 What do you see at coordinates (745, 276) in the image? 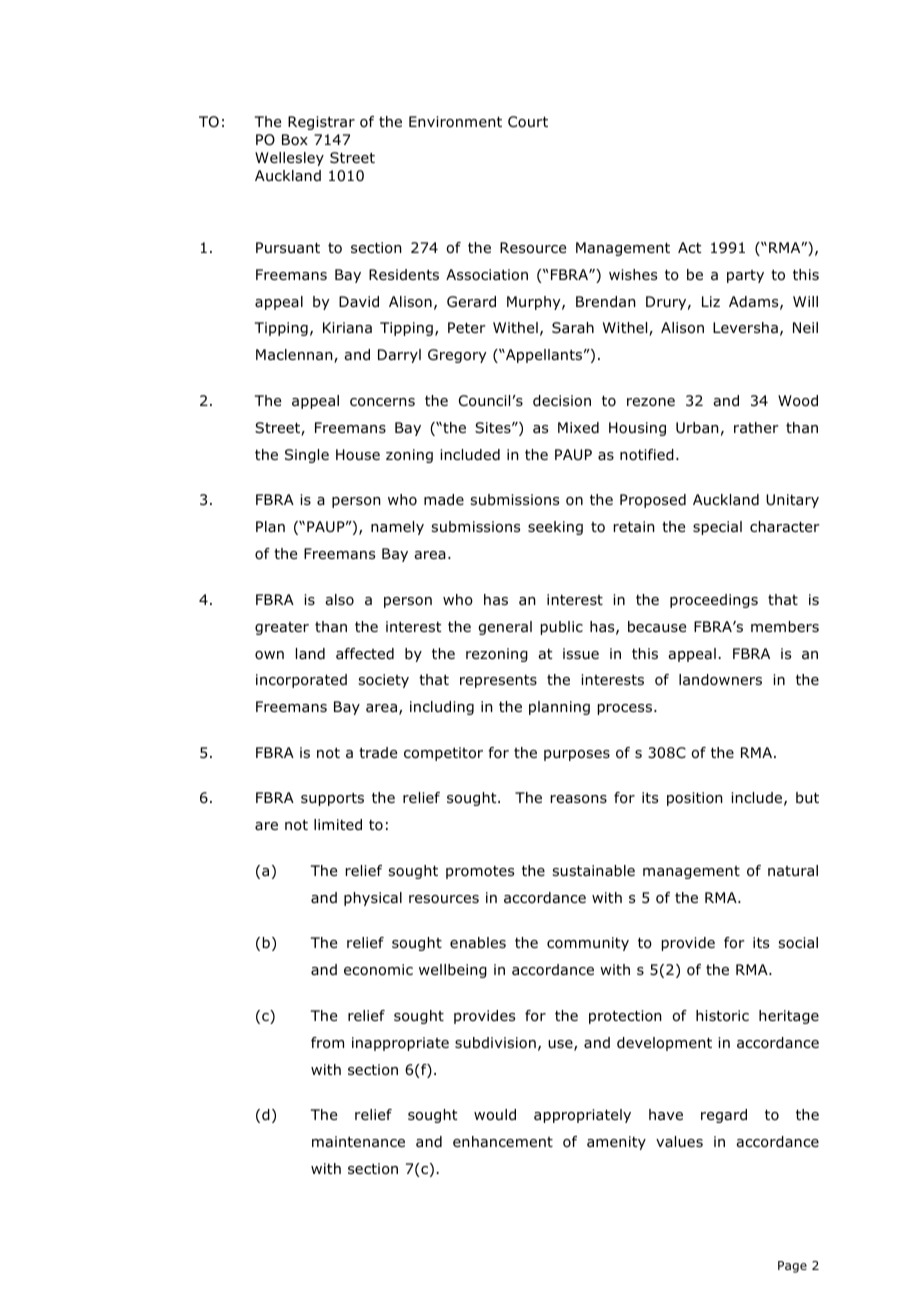
I see `party` at bounding box center [745, 276].
